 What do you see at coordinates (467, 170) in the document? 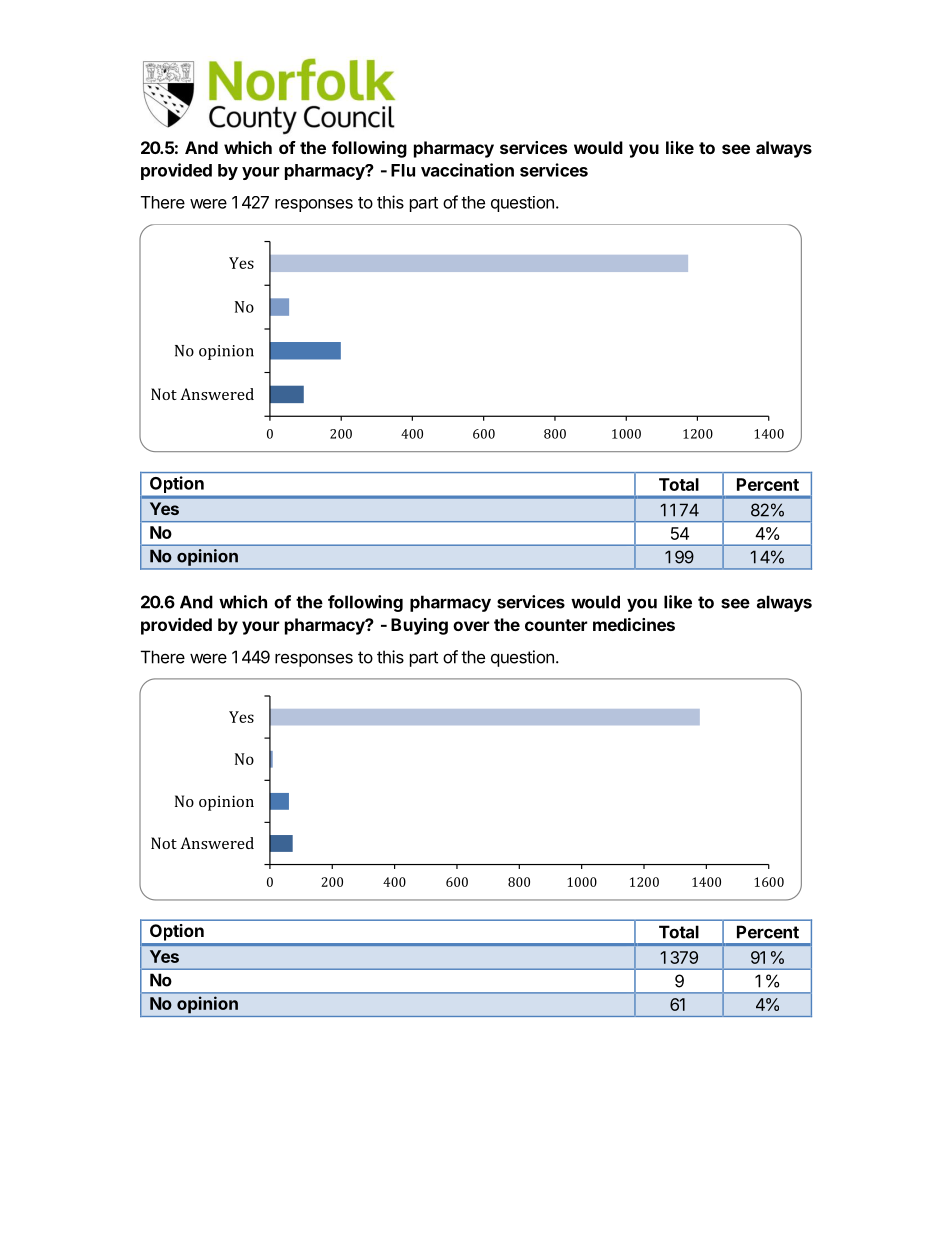
I see `vaccination` at bounding box center [467, 170].
